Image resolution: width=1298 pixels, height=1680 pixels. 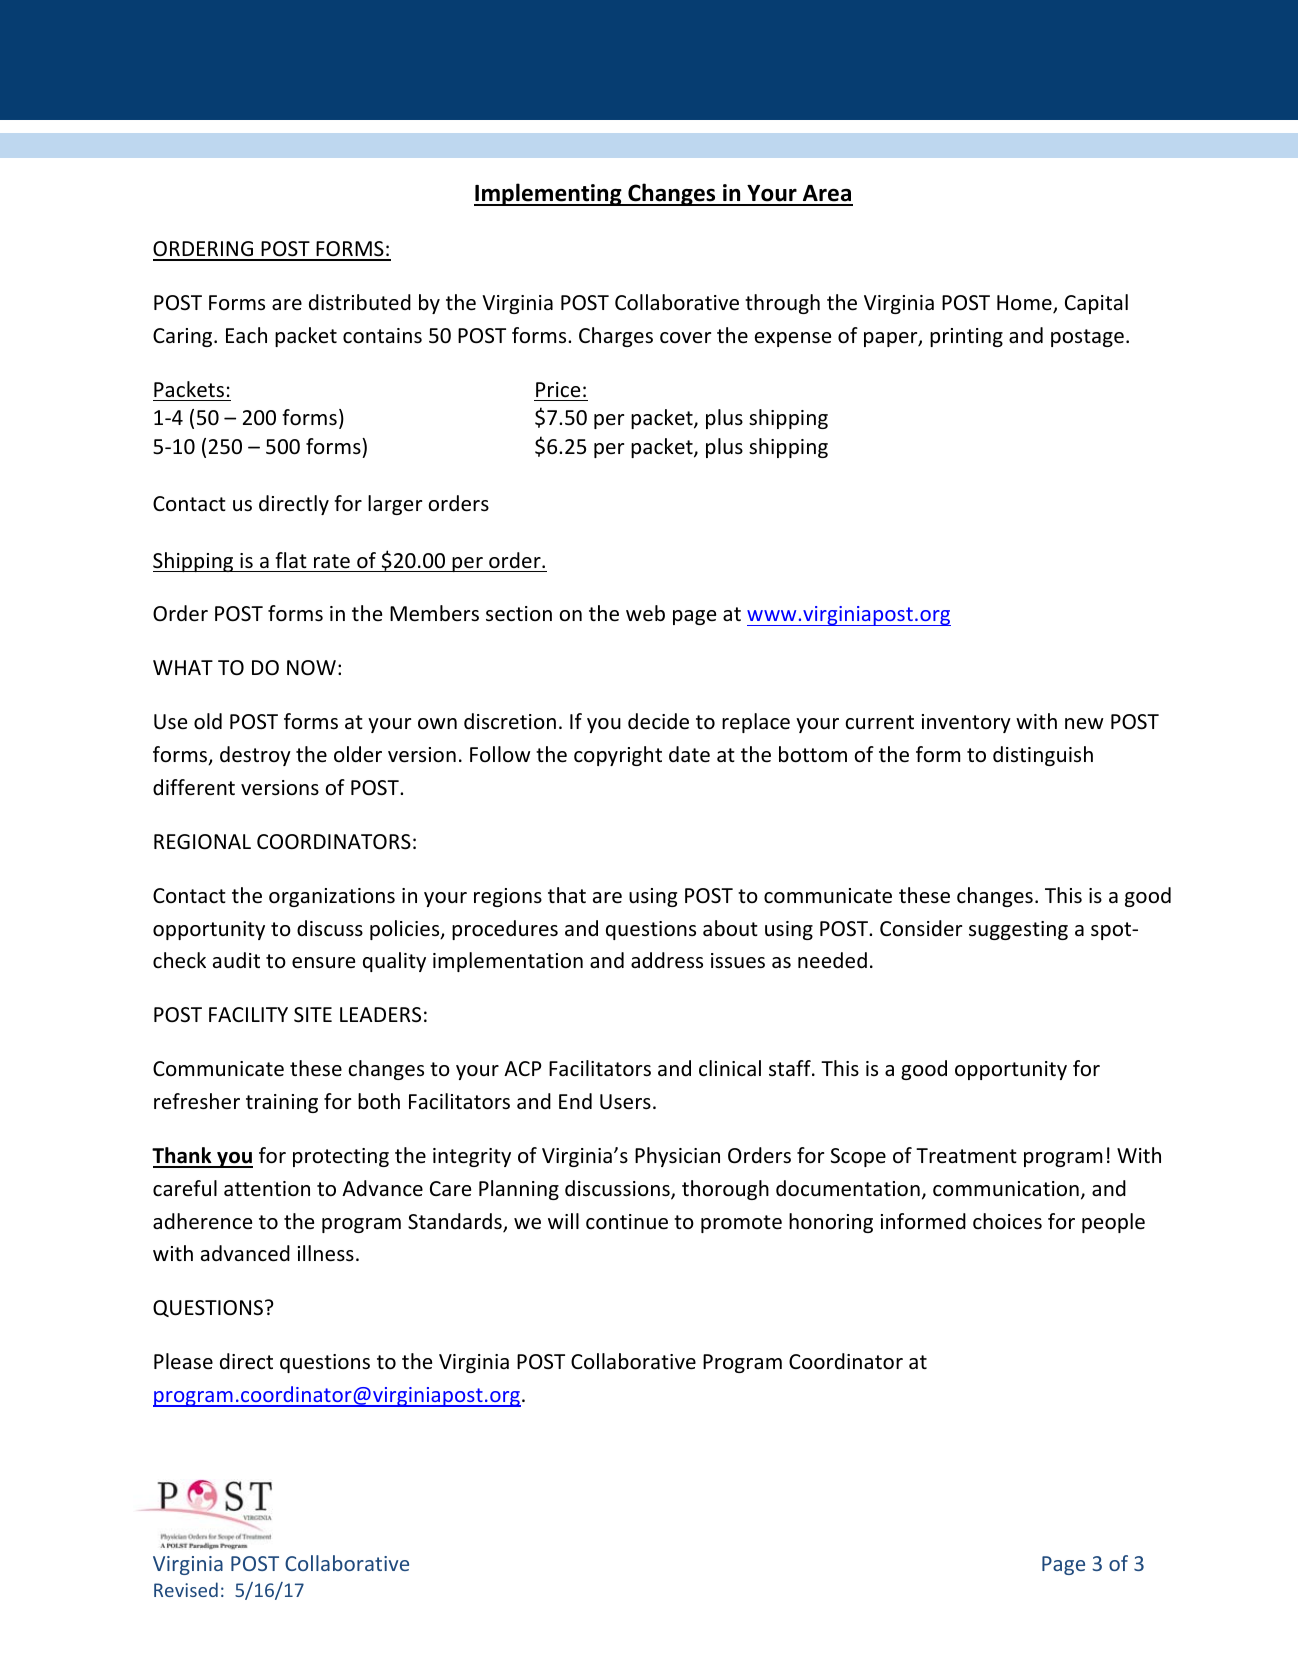 What do you see at coordinates (186, 1589) in the screenshot?
I see `Revised` at bounding box center [186, 1589].
